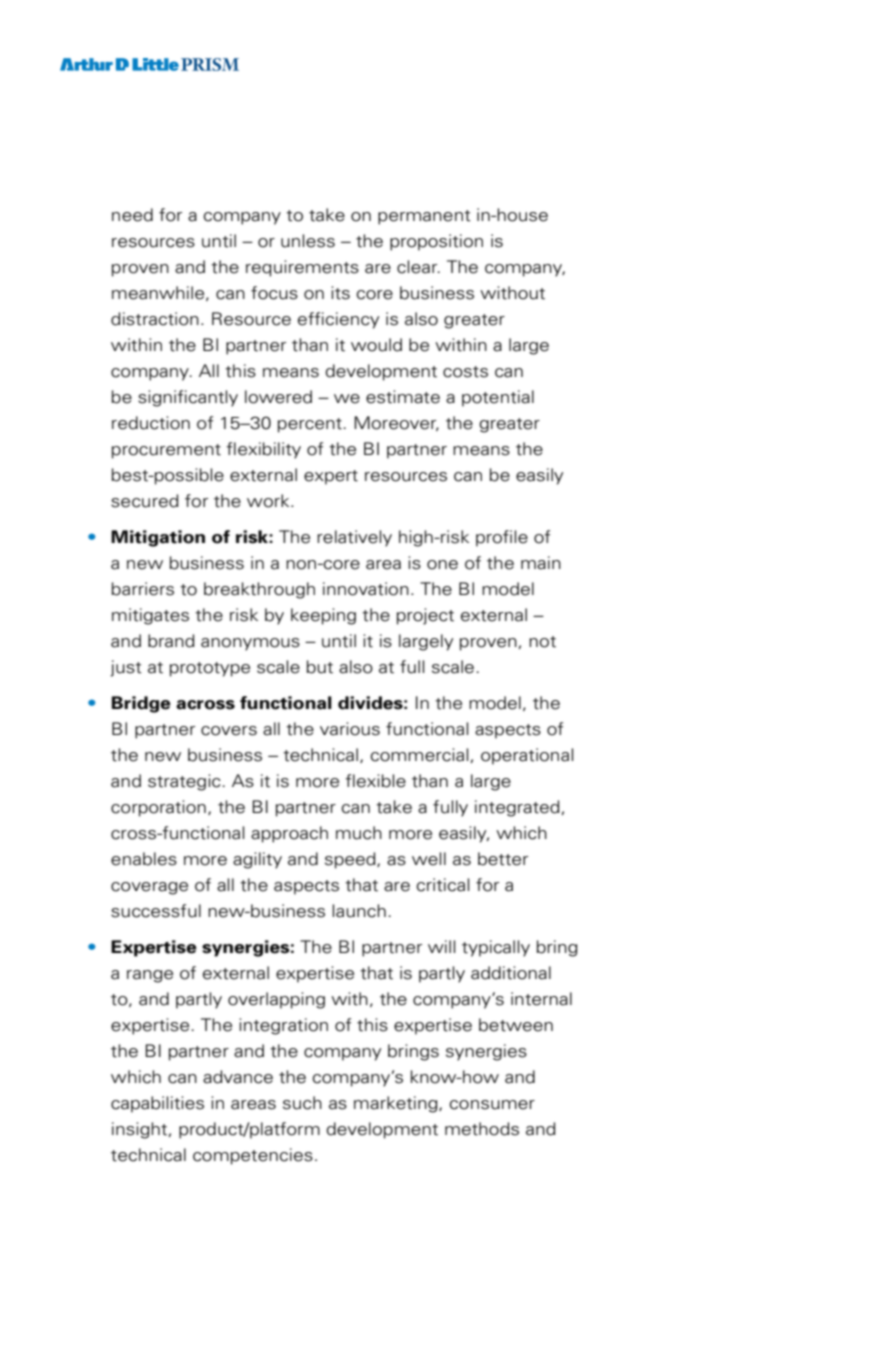 The width and height of the document is (875, 1372). I want to click on such, so click(302, 1103).
